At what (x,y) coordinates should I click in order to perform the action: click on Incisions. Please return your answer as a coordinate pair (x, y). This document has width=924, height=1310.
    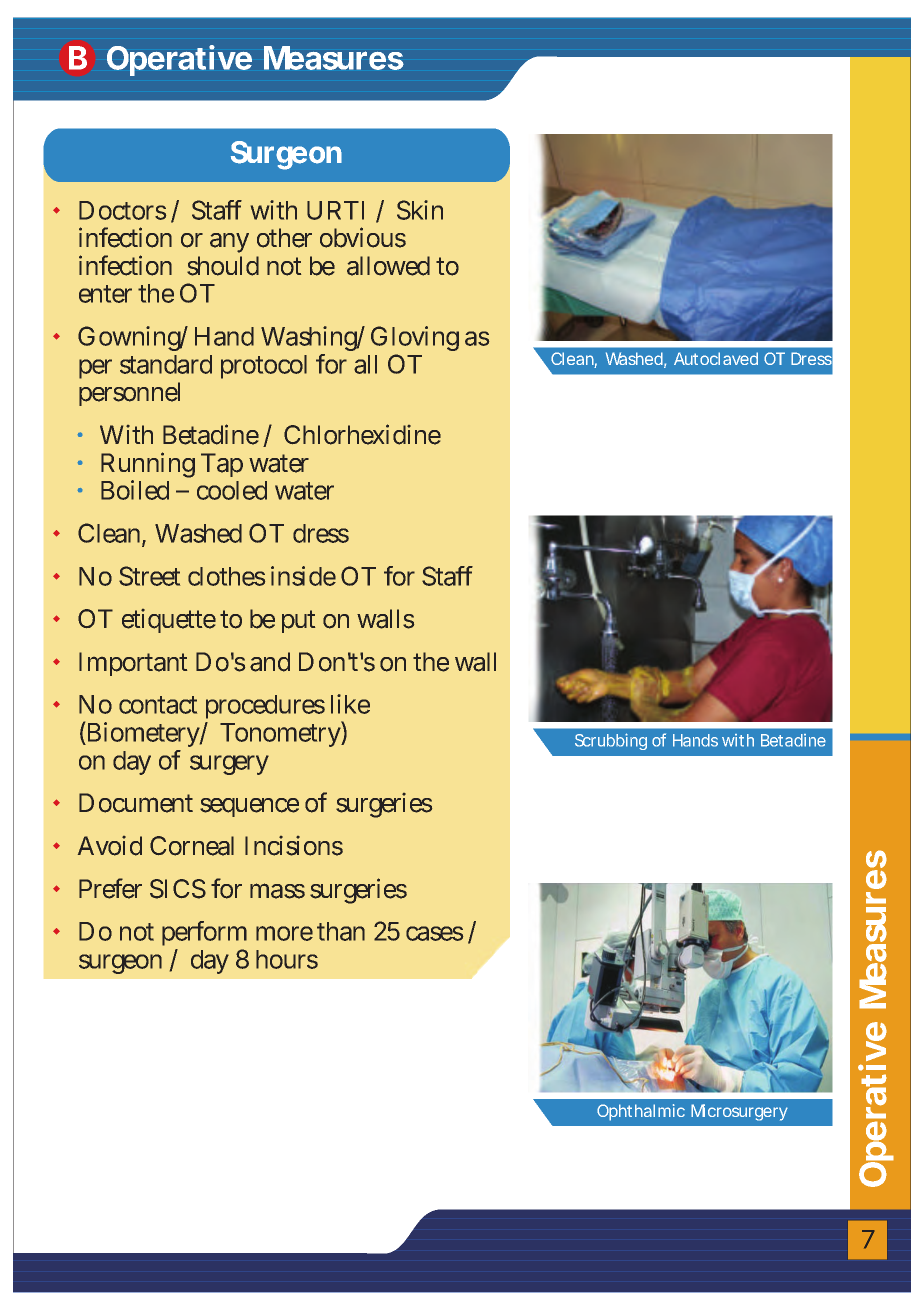
    Looking at the image, I should click on (294, 846).
